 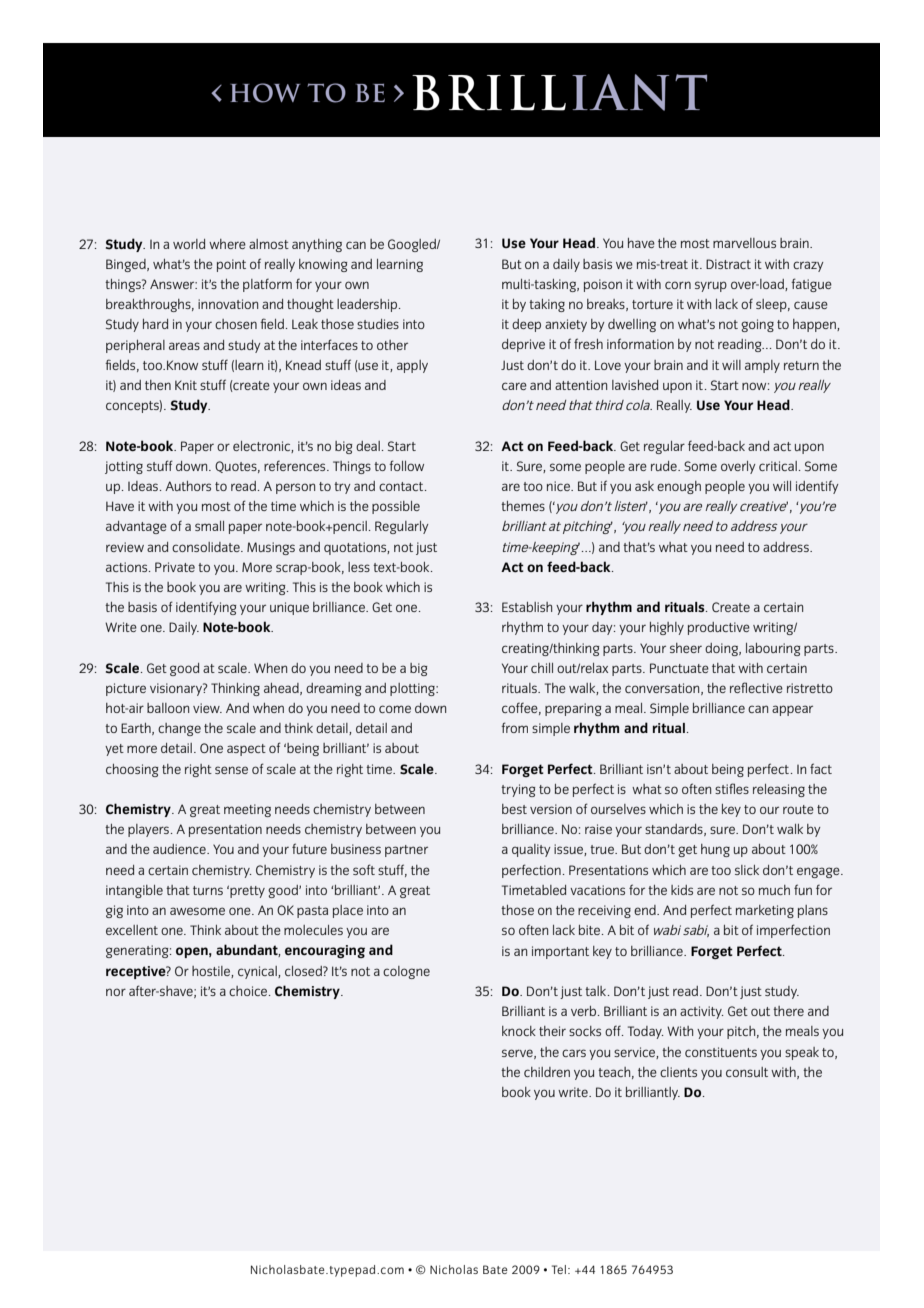 What do you see at coordinates (249, 991) in the screenshot?
I see `choice` at bounding box center [249, 991].
